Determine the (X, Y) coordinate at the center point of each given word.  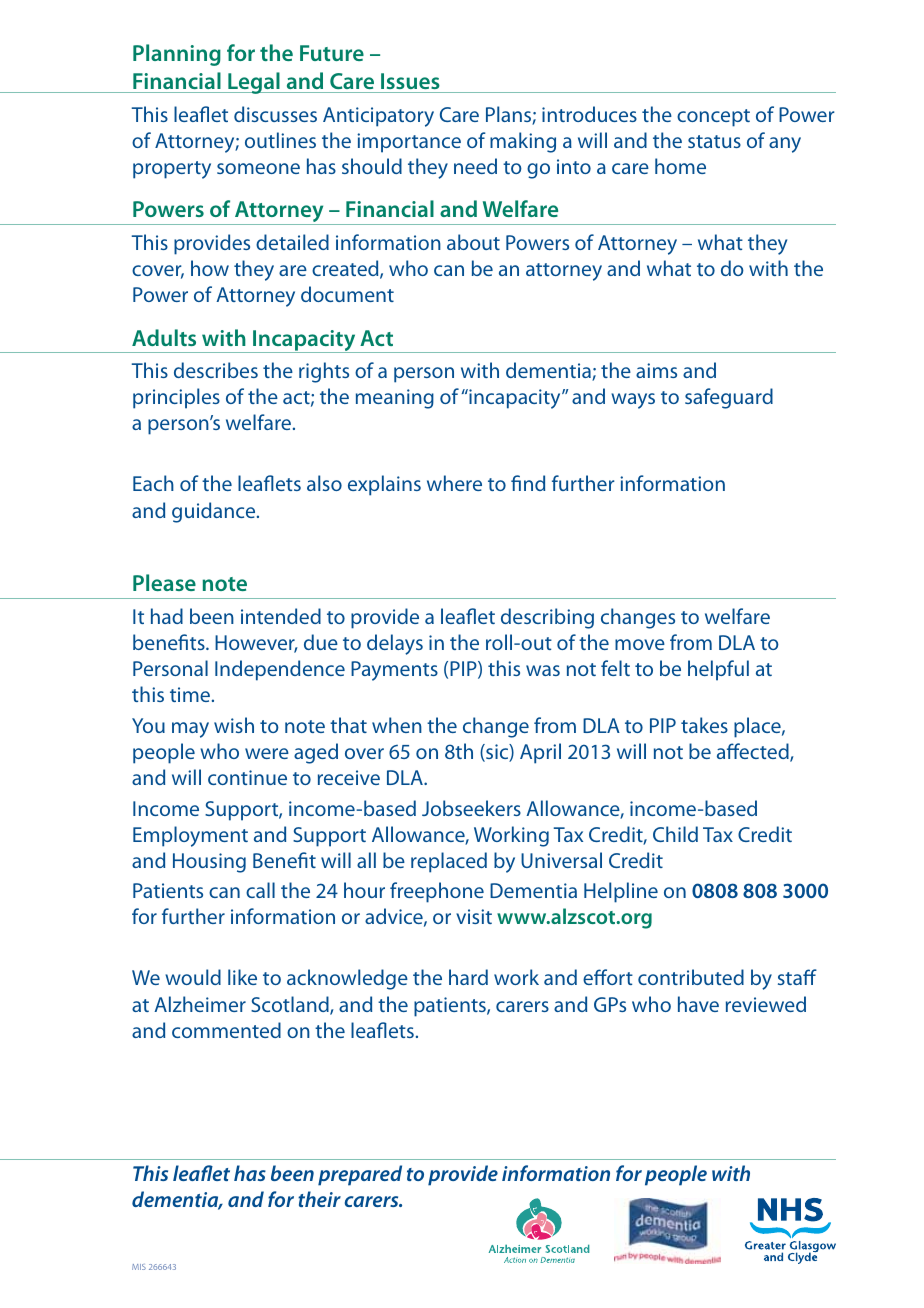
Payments (394, 671)
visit (474, 916)
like (242, 977)
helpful (718, 670)
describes (216, 370)
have (698, 1004)
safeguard (729, 398)
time (191, 694)
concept (713, 118)
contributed (691, 977)
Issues (410, 81)
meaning (395, 399)
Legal (254, 83)
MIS (139, 1267)
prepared (360, 1175)
